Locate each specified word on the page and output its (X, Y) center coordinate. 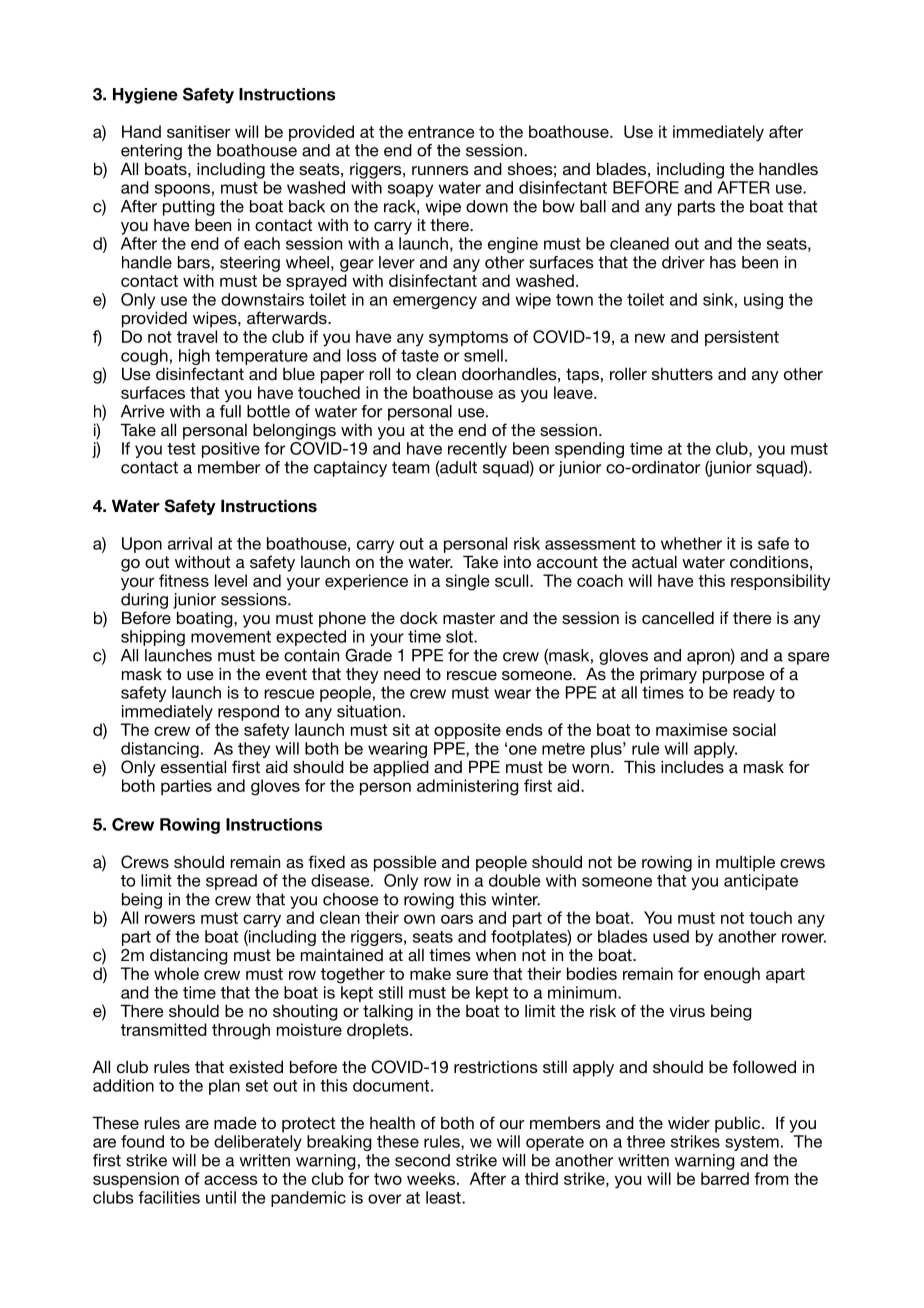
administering (468, 787)
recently (477, 450)
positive (231, 450)
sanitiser (198, 131)
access (231, 1180)
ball (593, 206)
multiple (745, 863)
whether (691, 543)
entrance (441, 132)
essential (193, 766)
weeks (431, 1178)
